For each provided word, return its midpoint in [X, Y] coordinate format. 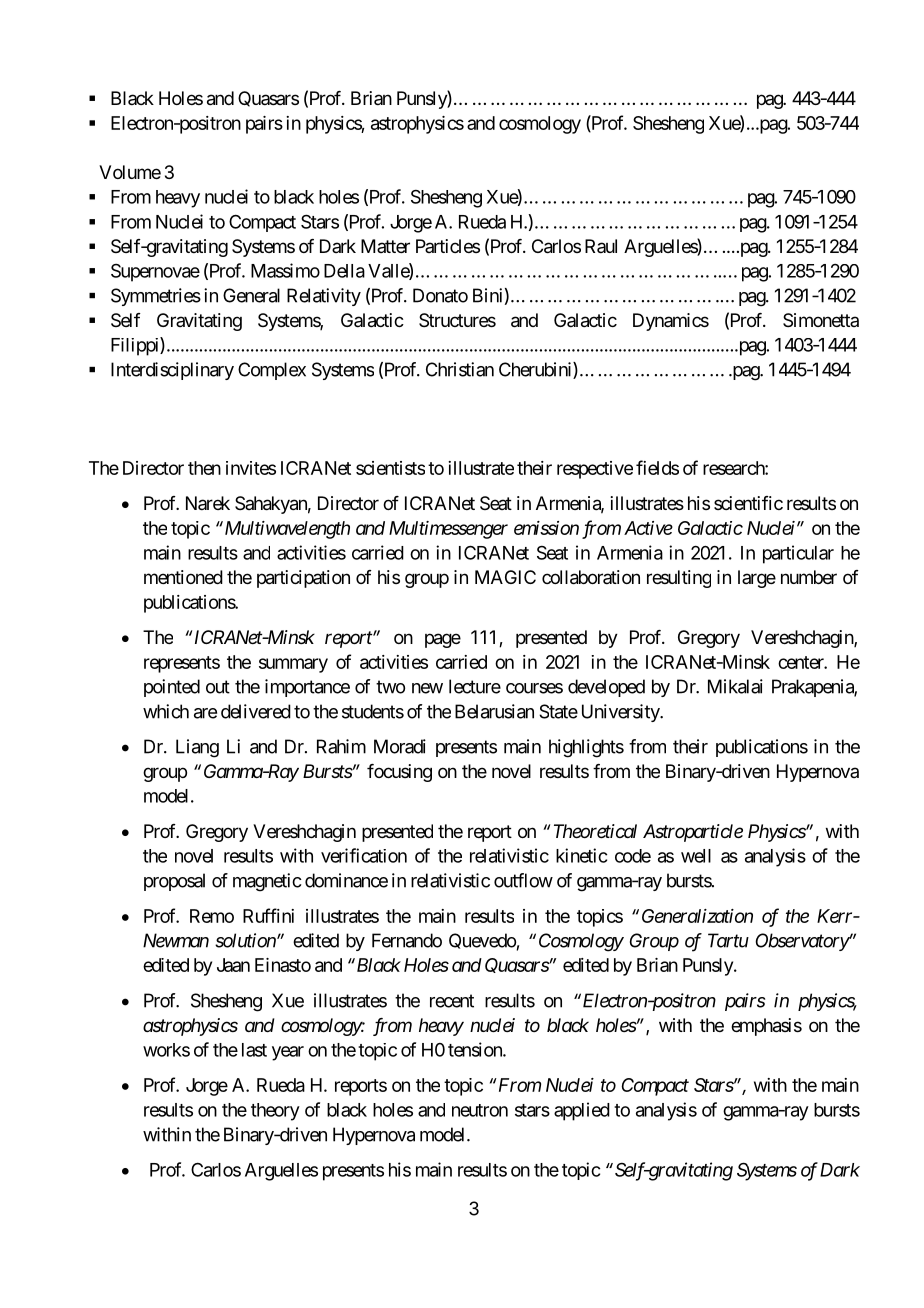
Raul [601, 246]
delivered [256, 711]
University [621, 713]
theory [275, 1112]
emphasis [766, 1027]
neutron [480, 1110]
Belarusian [494, 711]
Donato [440, 295]
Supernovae [155, 273]
